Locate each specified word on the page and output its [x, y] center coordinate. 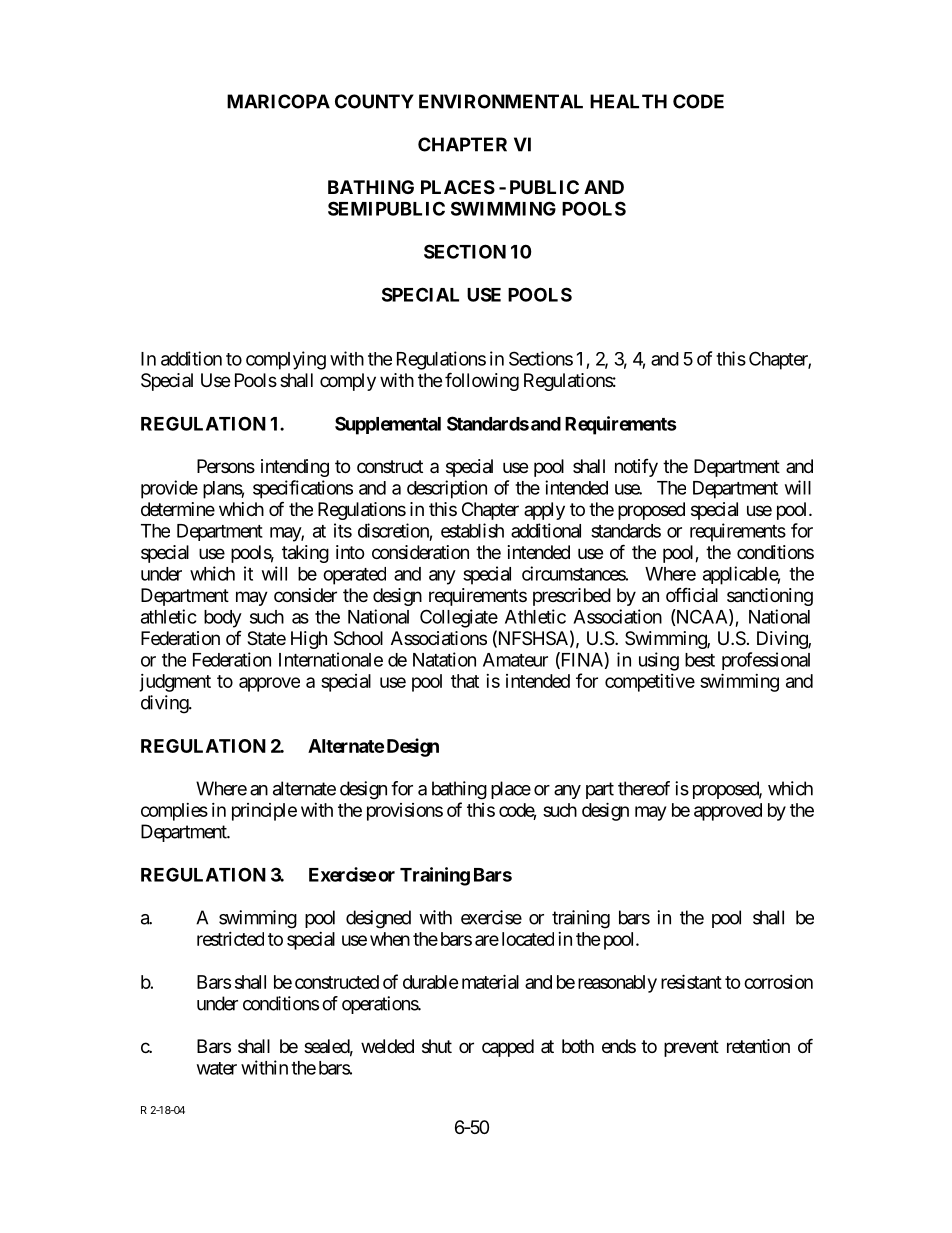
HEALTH [628, 101]
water [217, 1068]
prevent [691, 1048]
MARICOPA [278, 101]
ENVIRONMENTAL [501, 101]
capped [508, 1048]
